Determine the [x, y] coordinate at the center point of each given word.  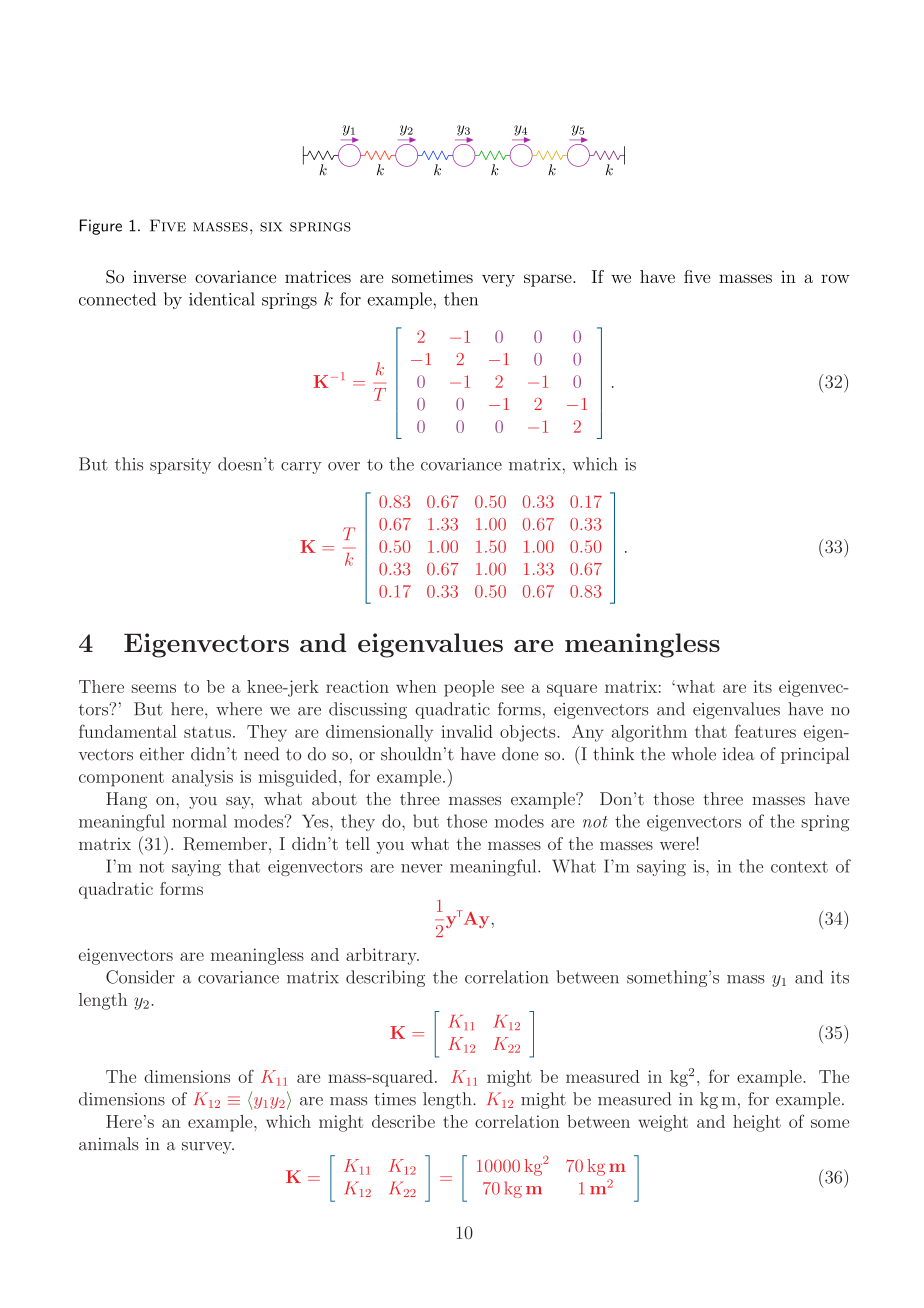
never [421, 868]
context [799, 867]
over [344, 466]
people [469, 688]
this [129, 464]
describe [403, 1121]
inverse [159, 276]
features [765, 731]
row [835, 278]
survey [208, 1148]
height [757, 1123]
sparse [549, 280]
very [498, 280]
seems [154, 688]
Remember [226, 844]
